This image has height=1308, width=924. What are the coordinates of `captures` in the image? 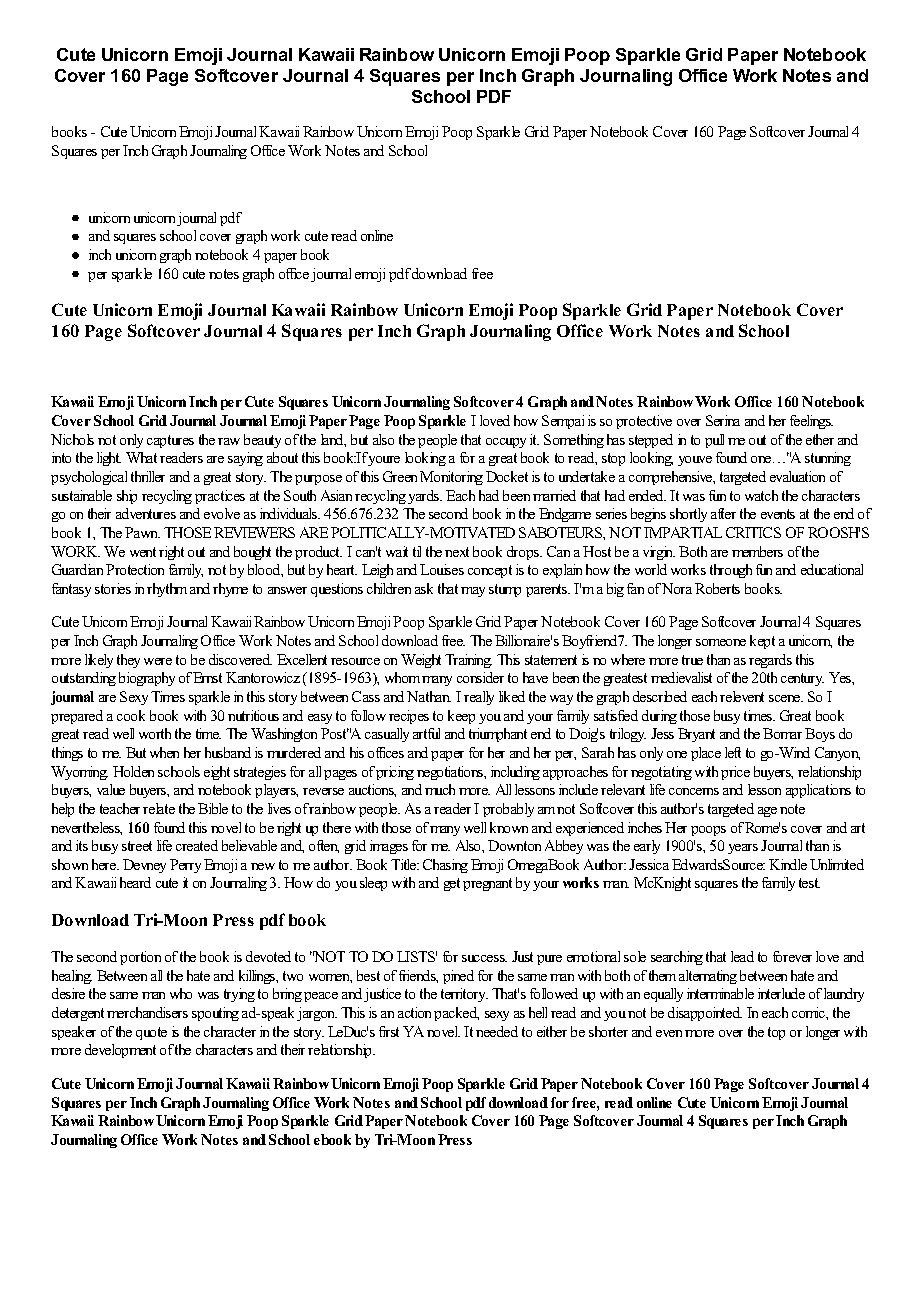 It's located at (170, 441).
